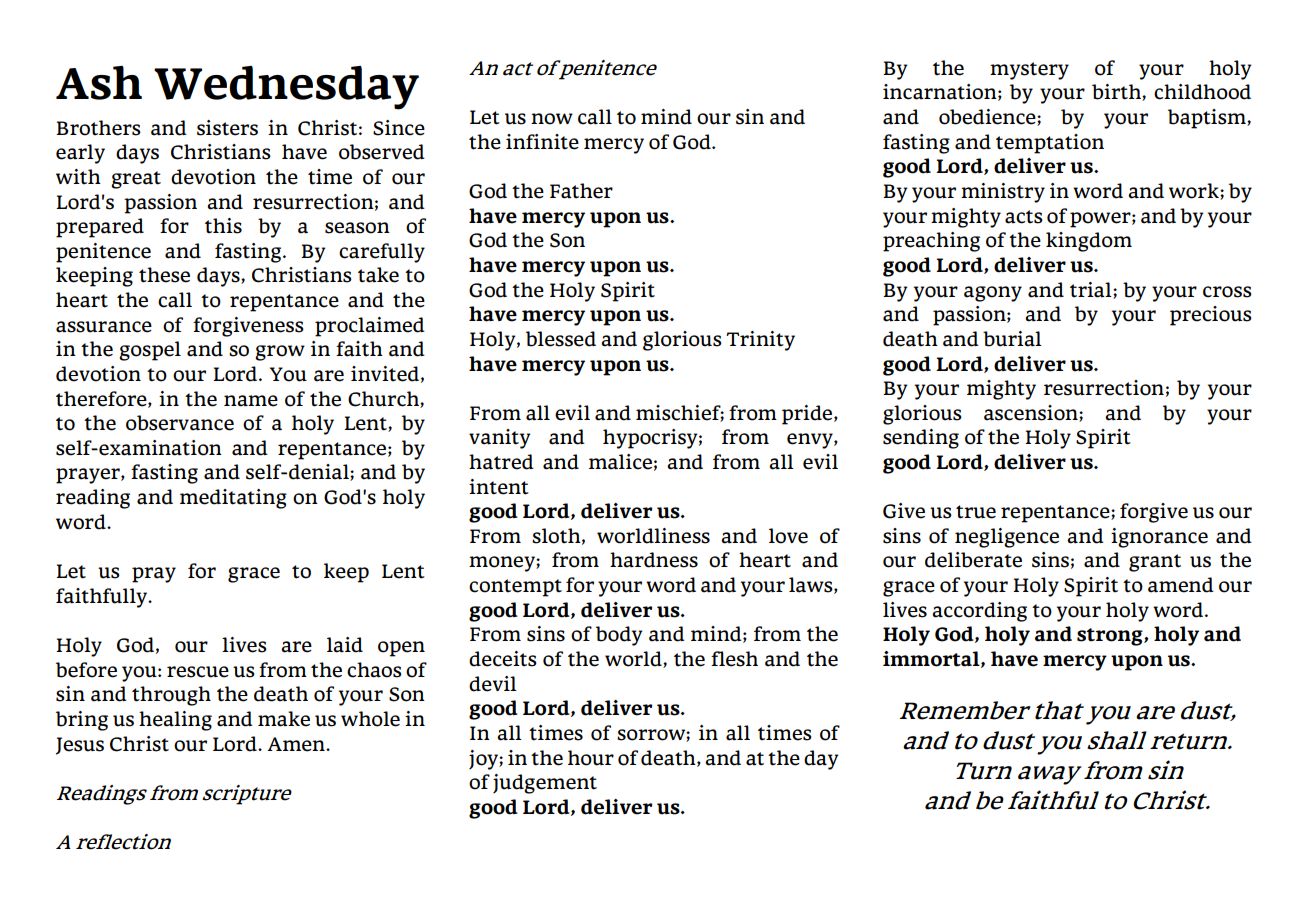  I want to click on Wednesday, so click(286, 88).
